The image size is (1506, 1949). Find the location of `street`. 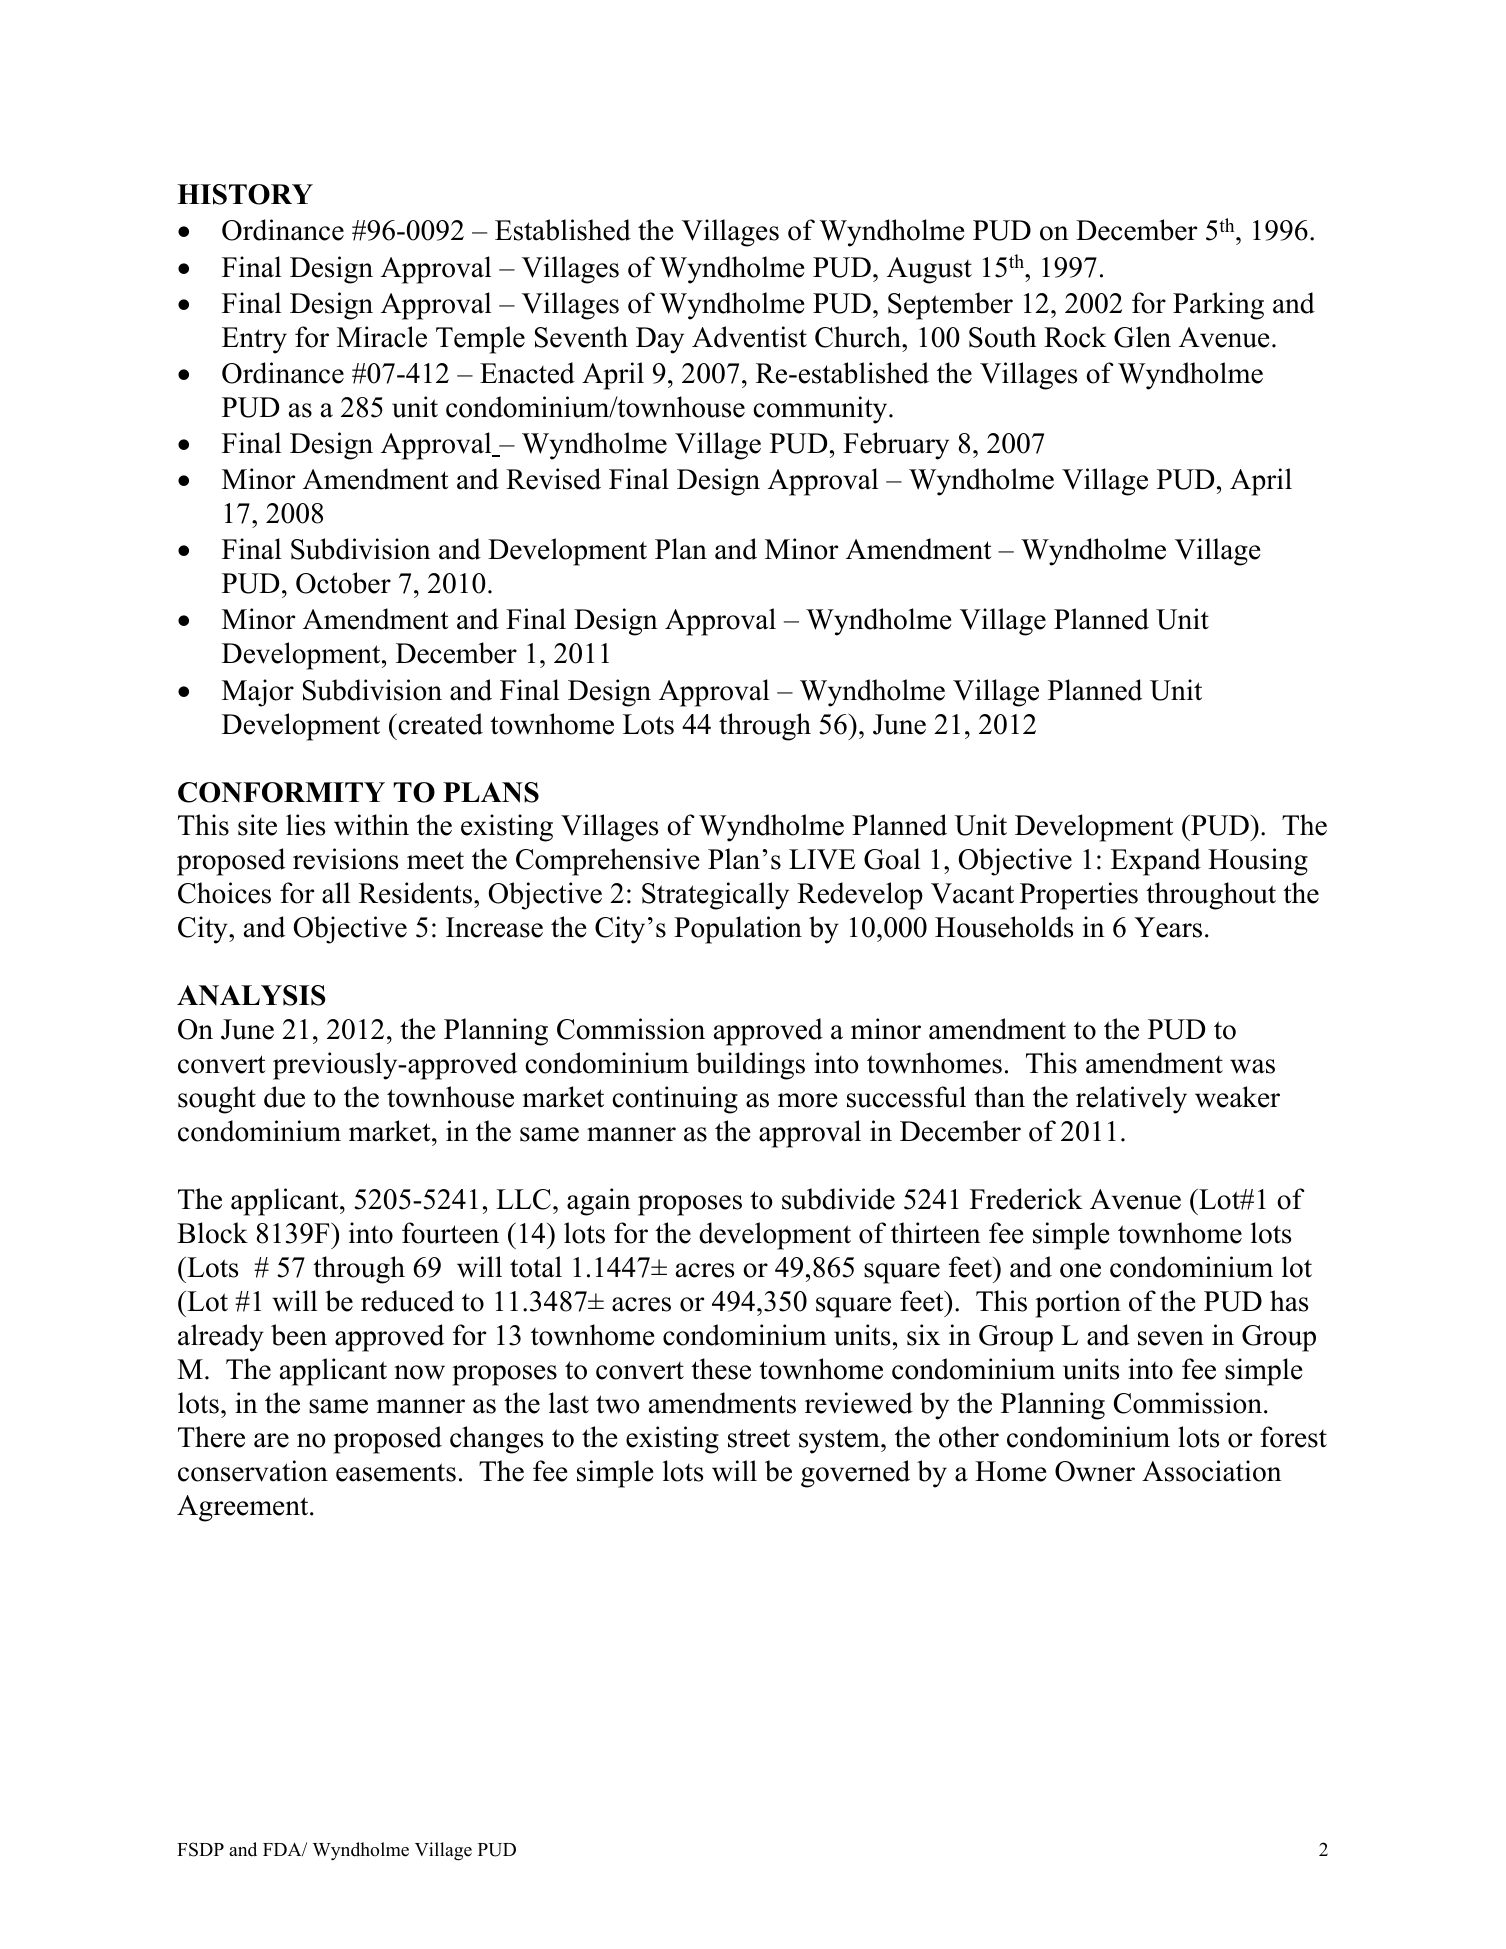

street is located at coordinates (759, 1438).
